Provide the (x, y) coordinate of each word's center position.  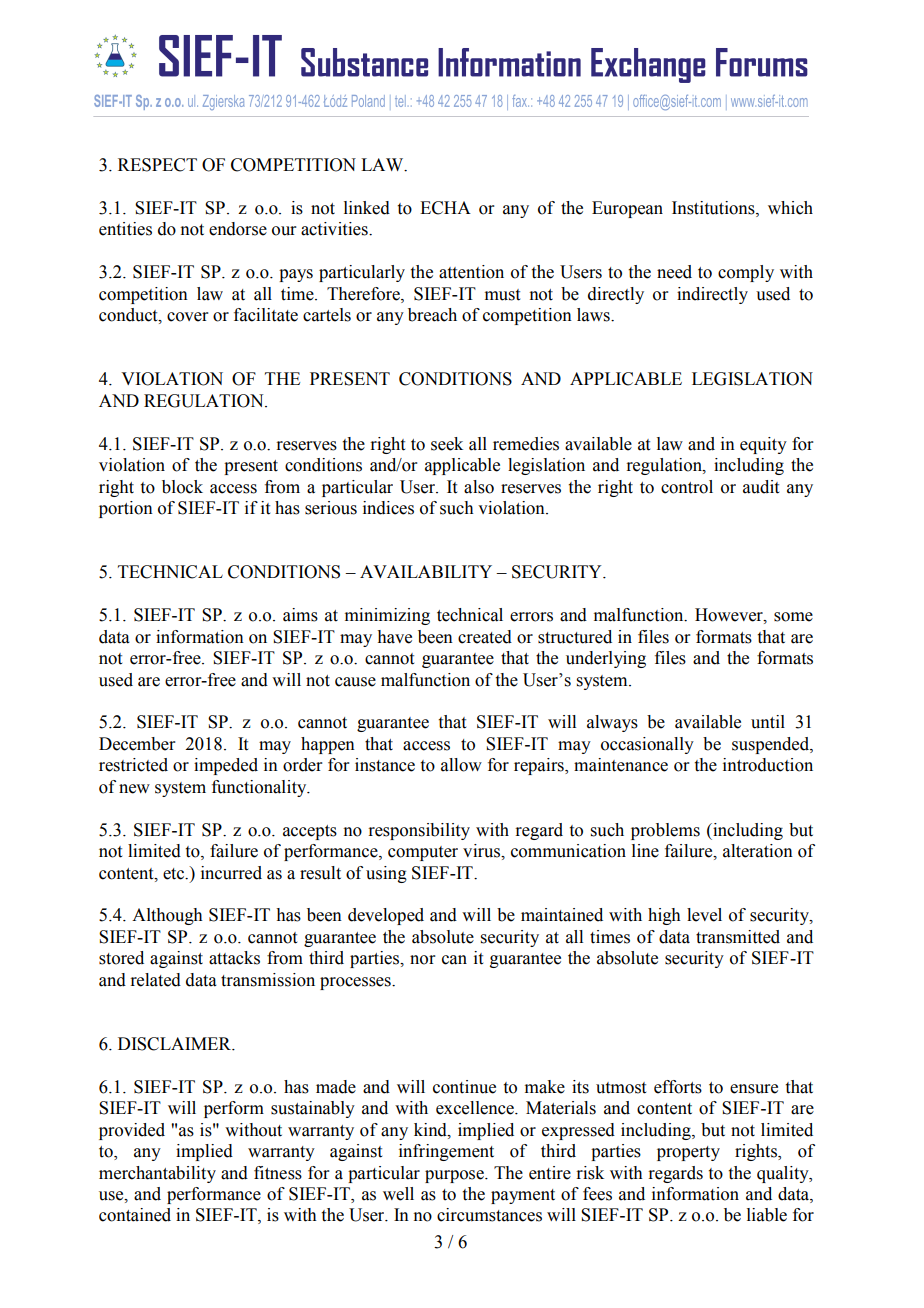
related (155, 980)
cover (188, 317)
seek (447, 444)
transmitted (738, 937)
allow (461, 765)
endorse (238, 229)
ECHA (445, 208)
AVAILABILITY (426, 571)
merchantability (157, 1174)
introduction (768, 765)
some (793, 617)
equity (763, 445)
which (790, 208)
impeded (226, 766)
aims (300, 615)
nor (423, 960)
